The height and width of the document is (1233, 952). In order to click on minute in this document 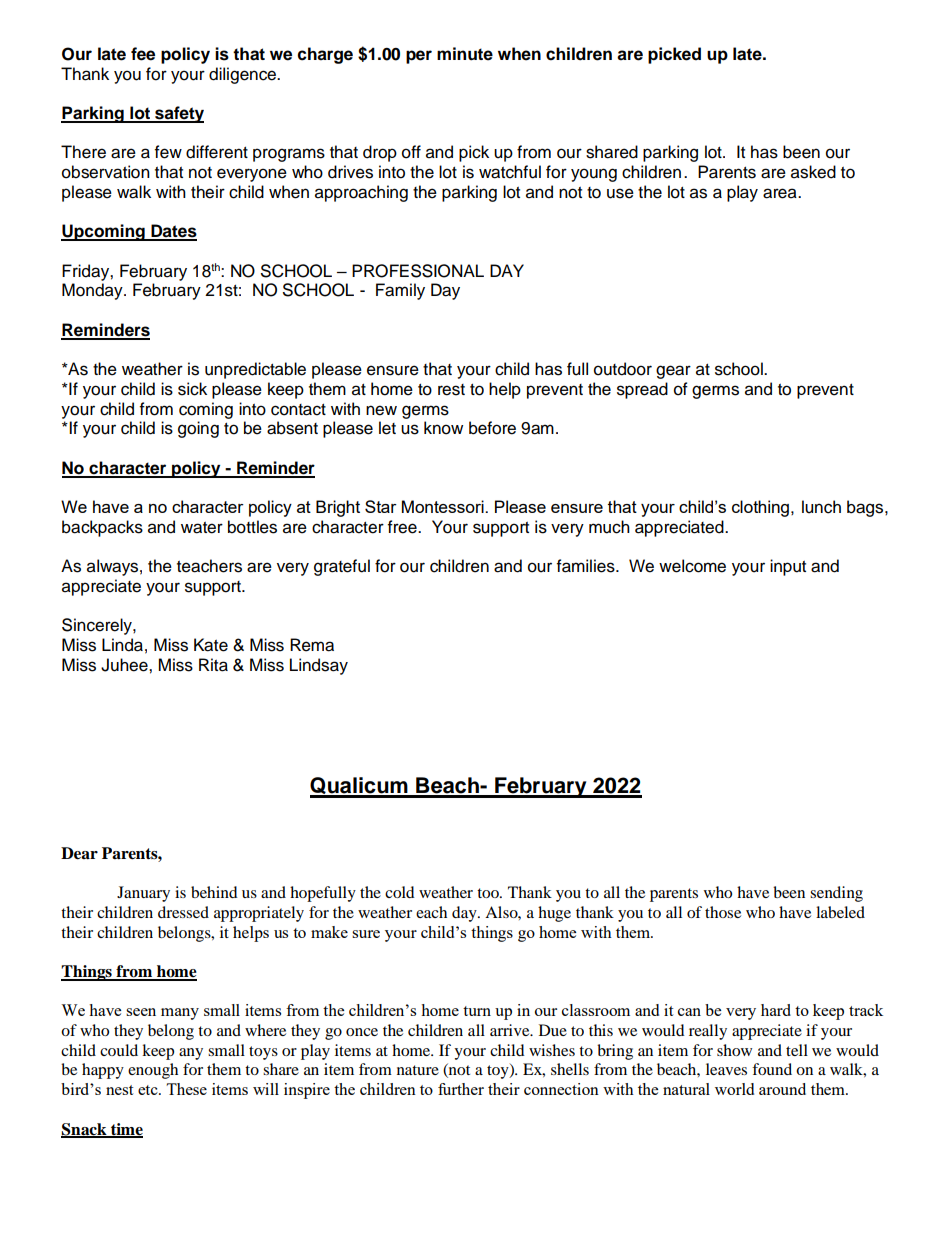, I will do `click(465, 54)`.
